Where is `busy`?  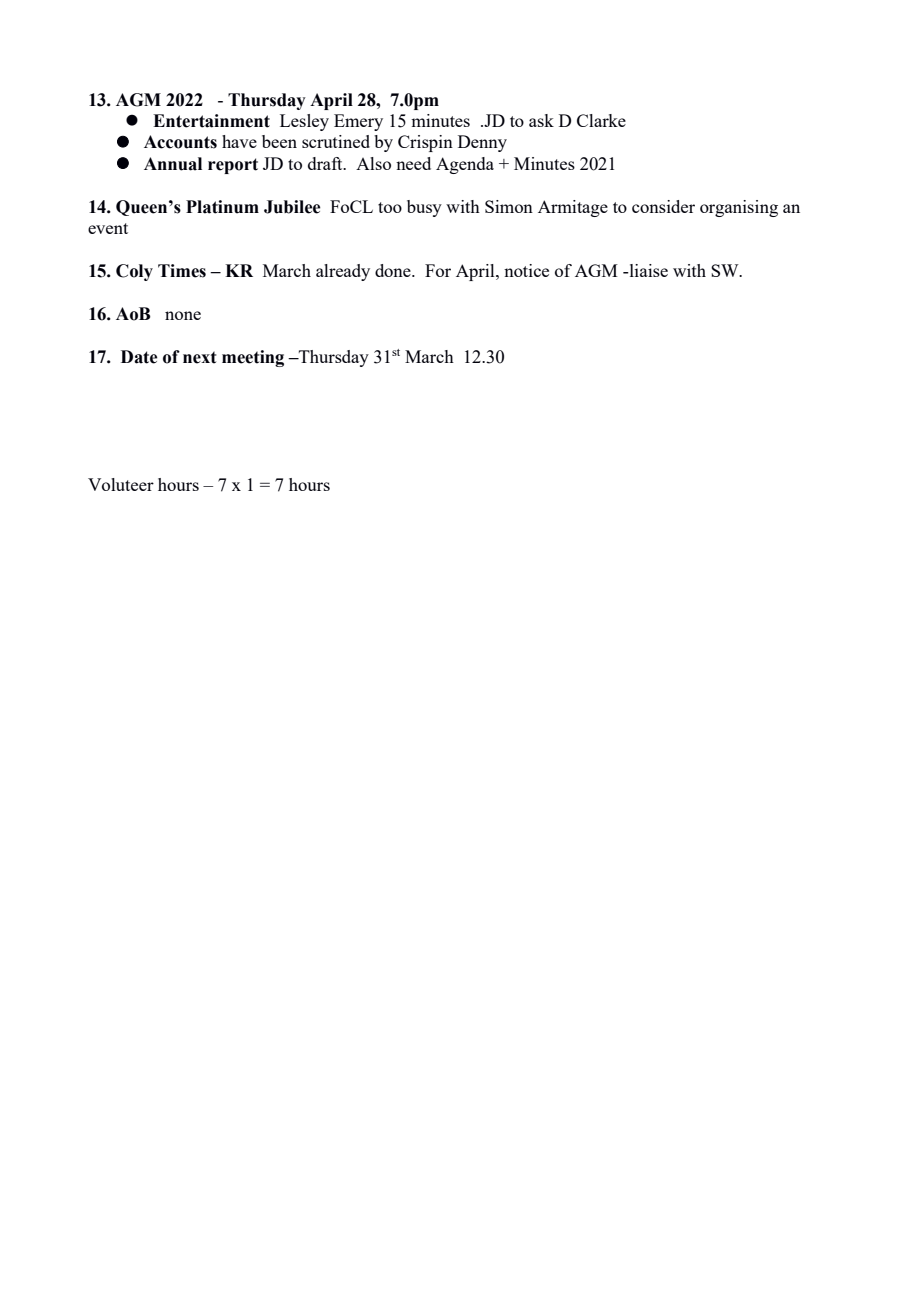 busy is located at coordinates (424, 208).
